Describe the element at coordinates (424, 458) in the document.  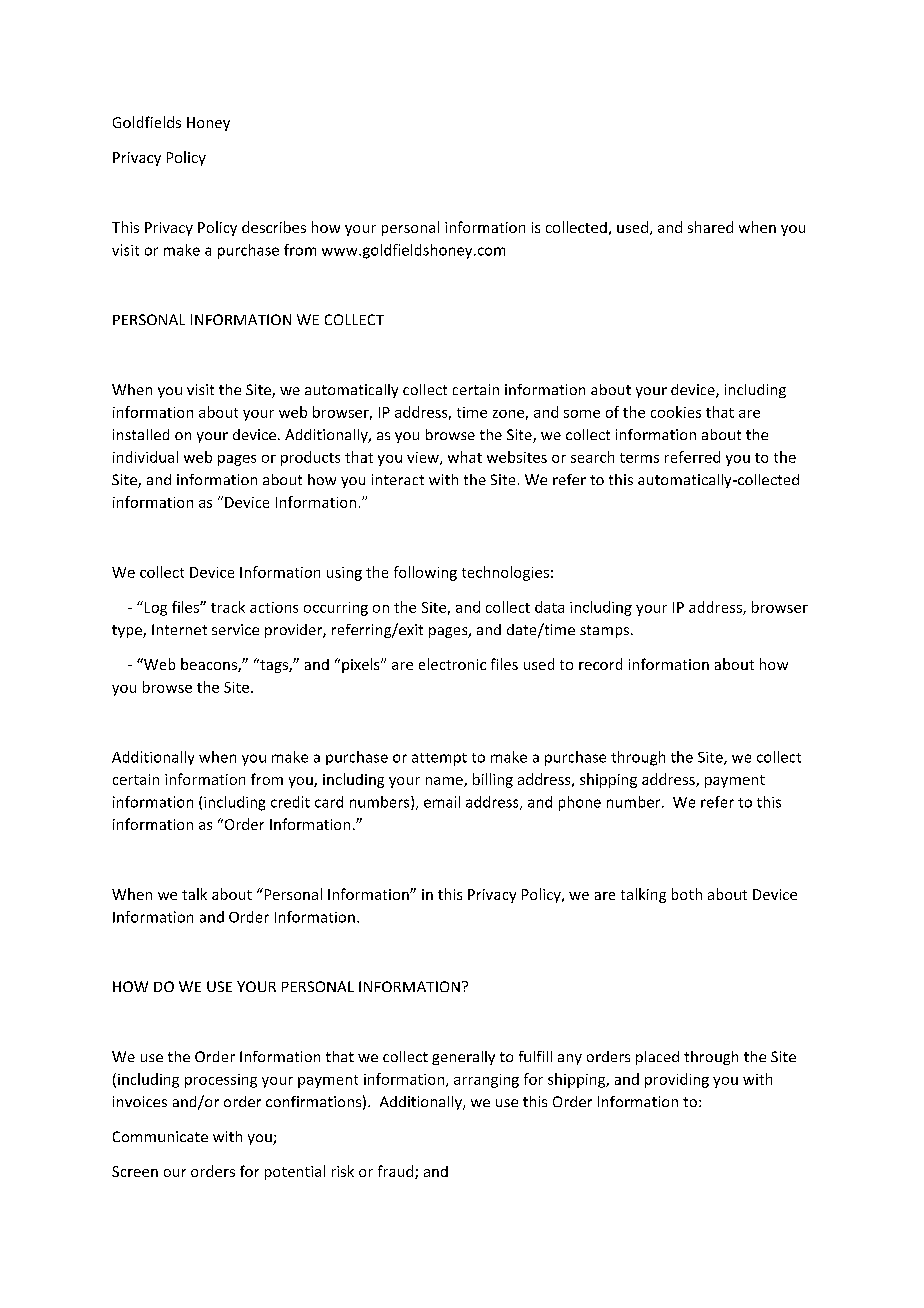
I see `view` at that location.
